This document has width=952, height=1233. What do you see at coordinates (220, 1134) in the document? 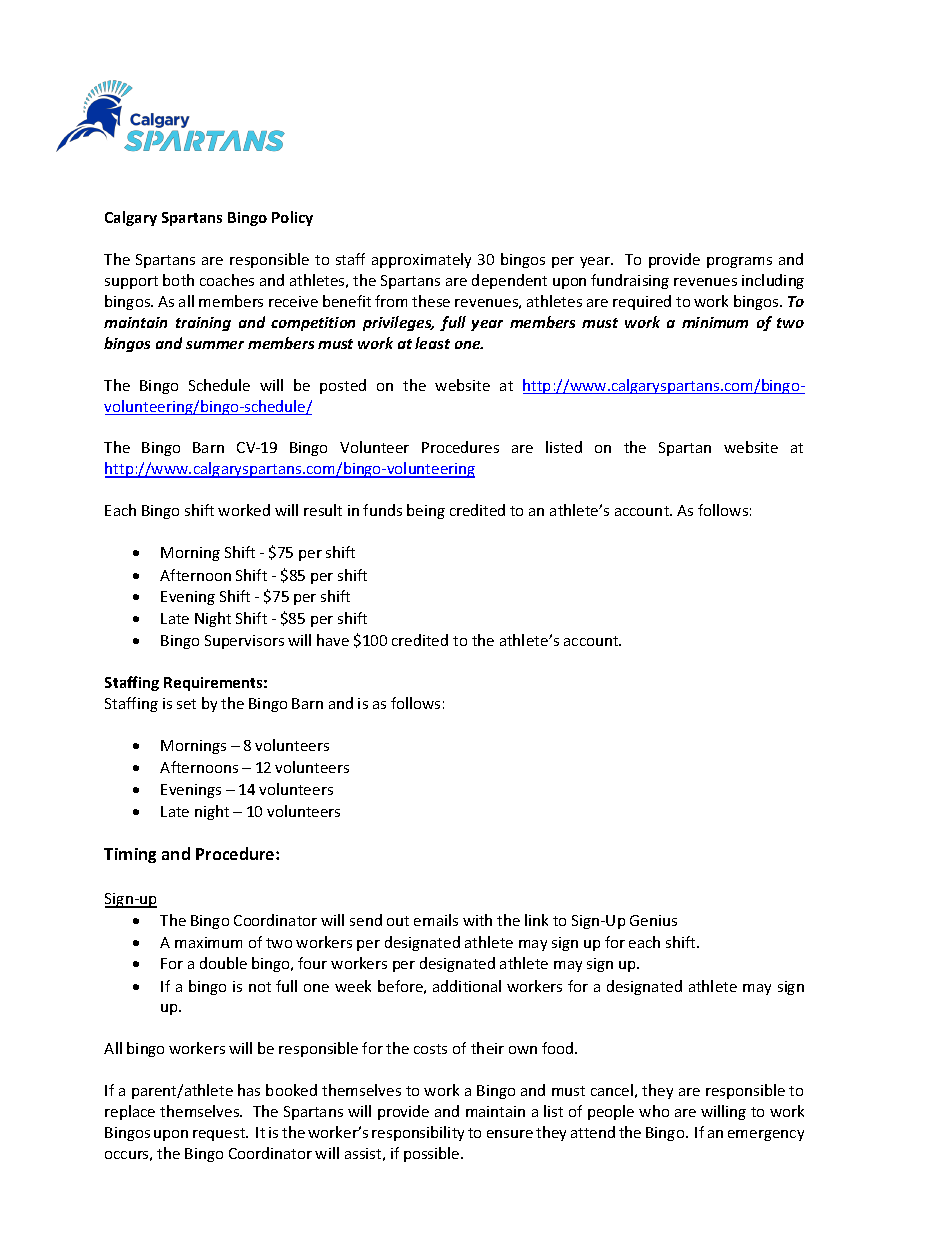
I see `request` at bounding box center [220, 1134].
